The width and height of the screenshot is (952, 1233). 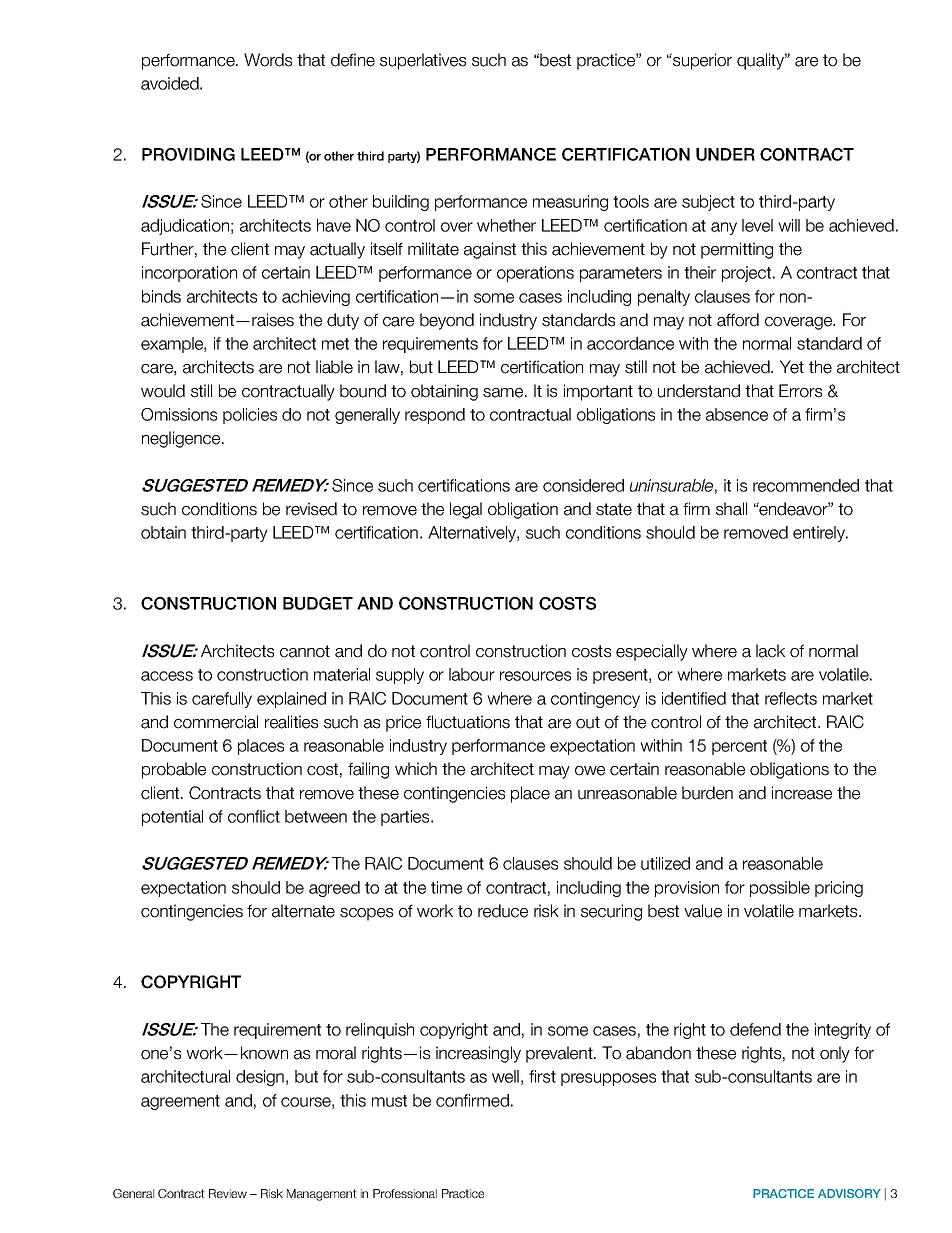 I want to click on ADVISORY, so click(x=849, y=1193).
